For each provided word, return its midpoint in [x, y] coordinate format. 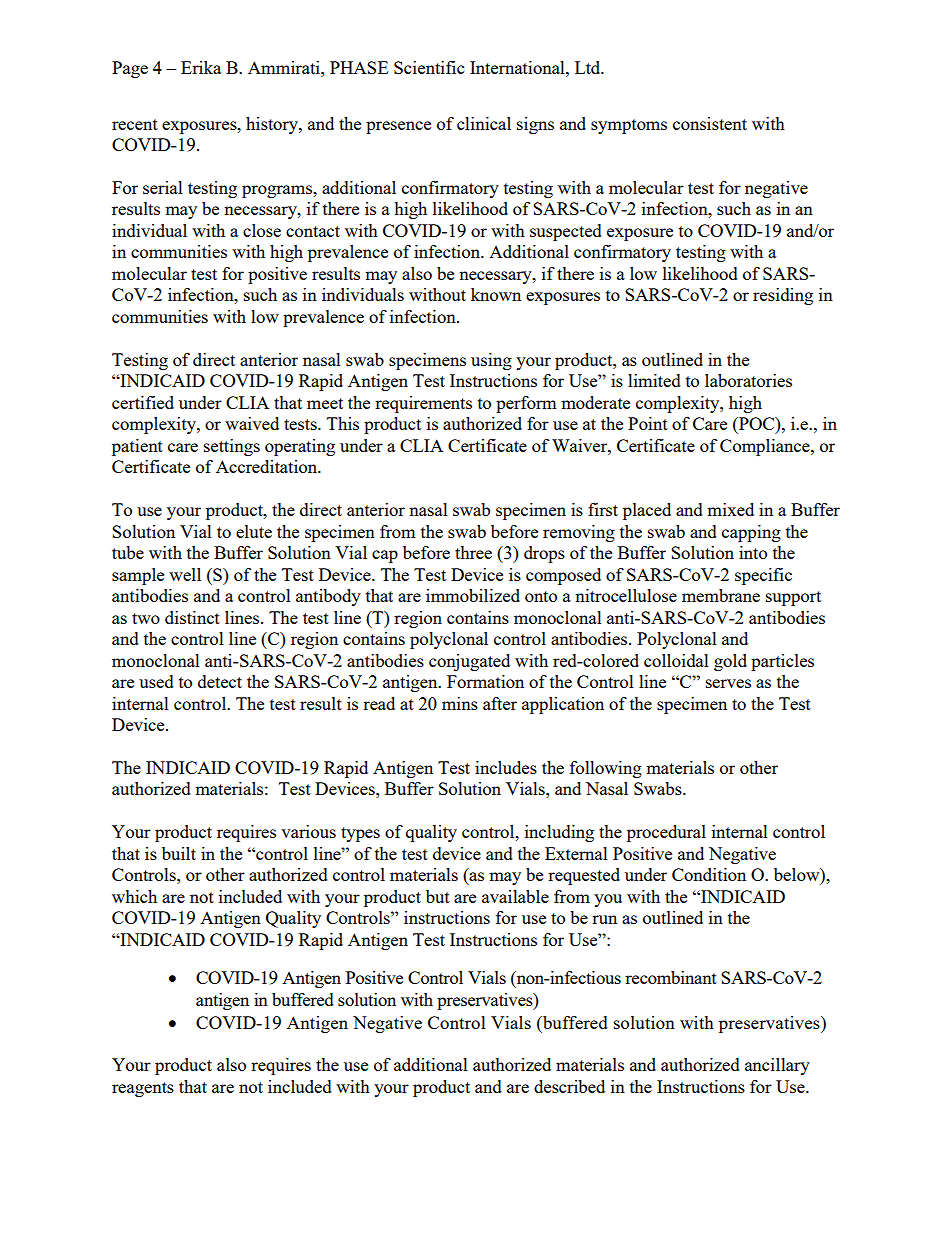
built [179, 853]
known [496, 294]
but [438, 896]
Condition [709, 874]
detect [220, 681]
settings [232, 447]
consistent [710, 123]
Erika [201, 67]
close [262, 230]
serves [728, 683]
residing [783, 296]
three [473, 552]
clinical [484, 123]
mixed [730, 509]
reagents [143, 1089]
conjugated [469, 662]
